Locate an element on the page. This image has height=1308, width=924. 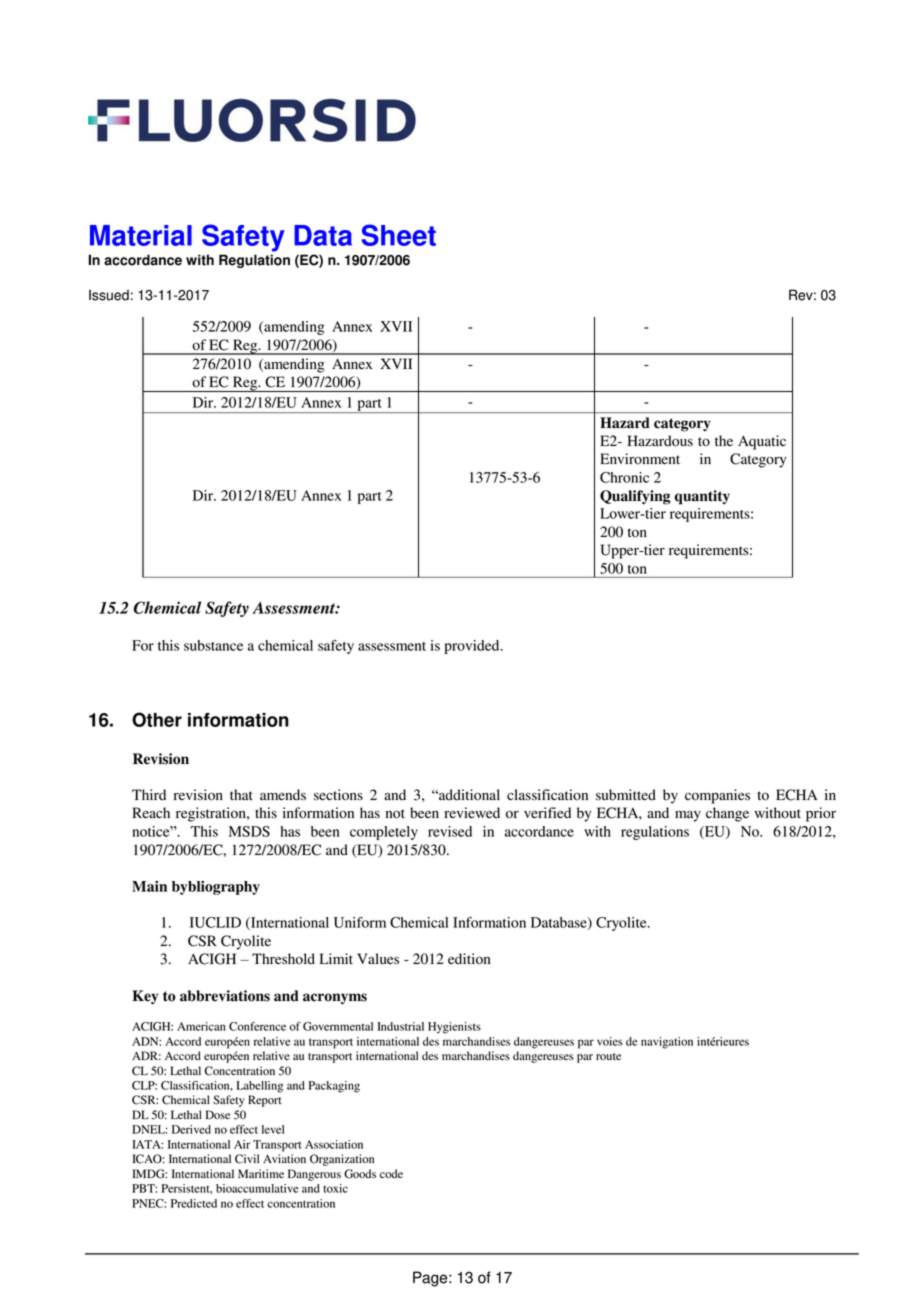
Material is located at coordinates (141, 235).
